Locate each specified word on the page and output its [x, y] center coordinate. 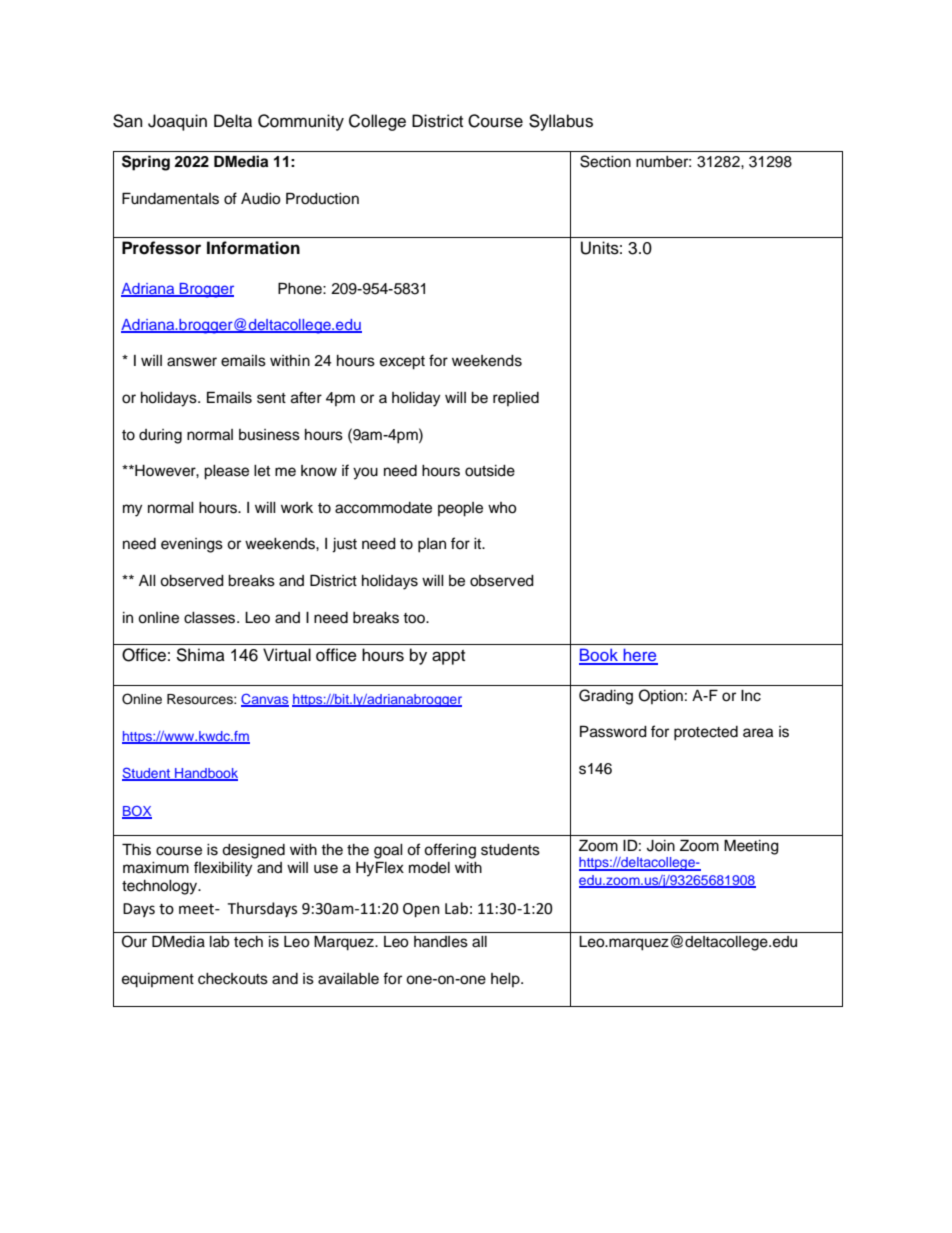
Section [605, 161]
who [502, 508]
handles [441, 942]
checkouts [233, 979]
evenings [192, 545]
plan [432, 545]
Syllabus [561, 122]
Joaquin [177, 122]
